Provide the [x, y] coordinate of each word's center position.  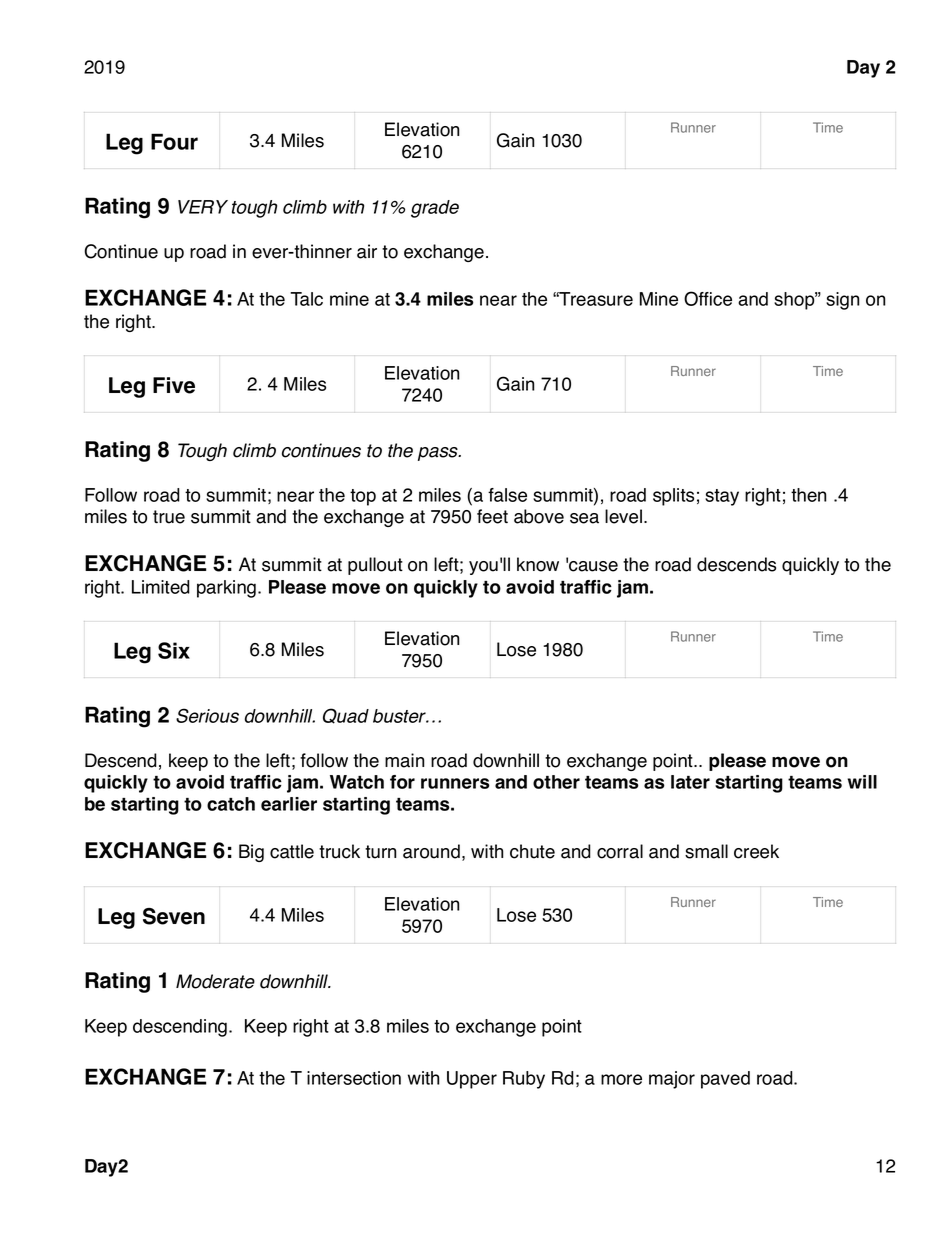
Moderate [215, 981]
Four [174, 141]
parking [226, 589]
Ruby [524, 1080]
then [809, 495]
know [538, 564]
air [367, 251]
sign [843, 301]
